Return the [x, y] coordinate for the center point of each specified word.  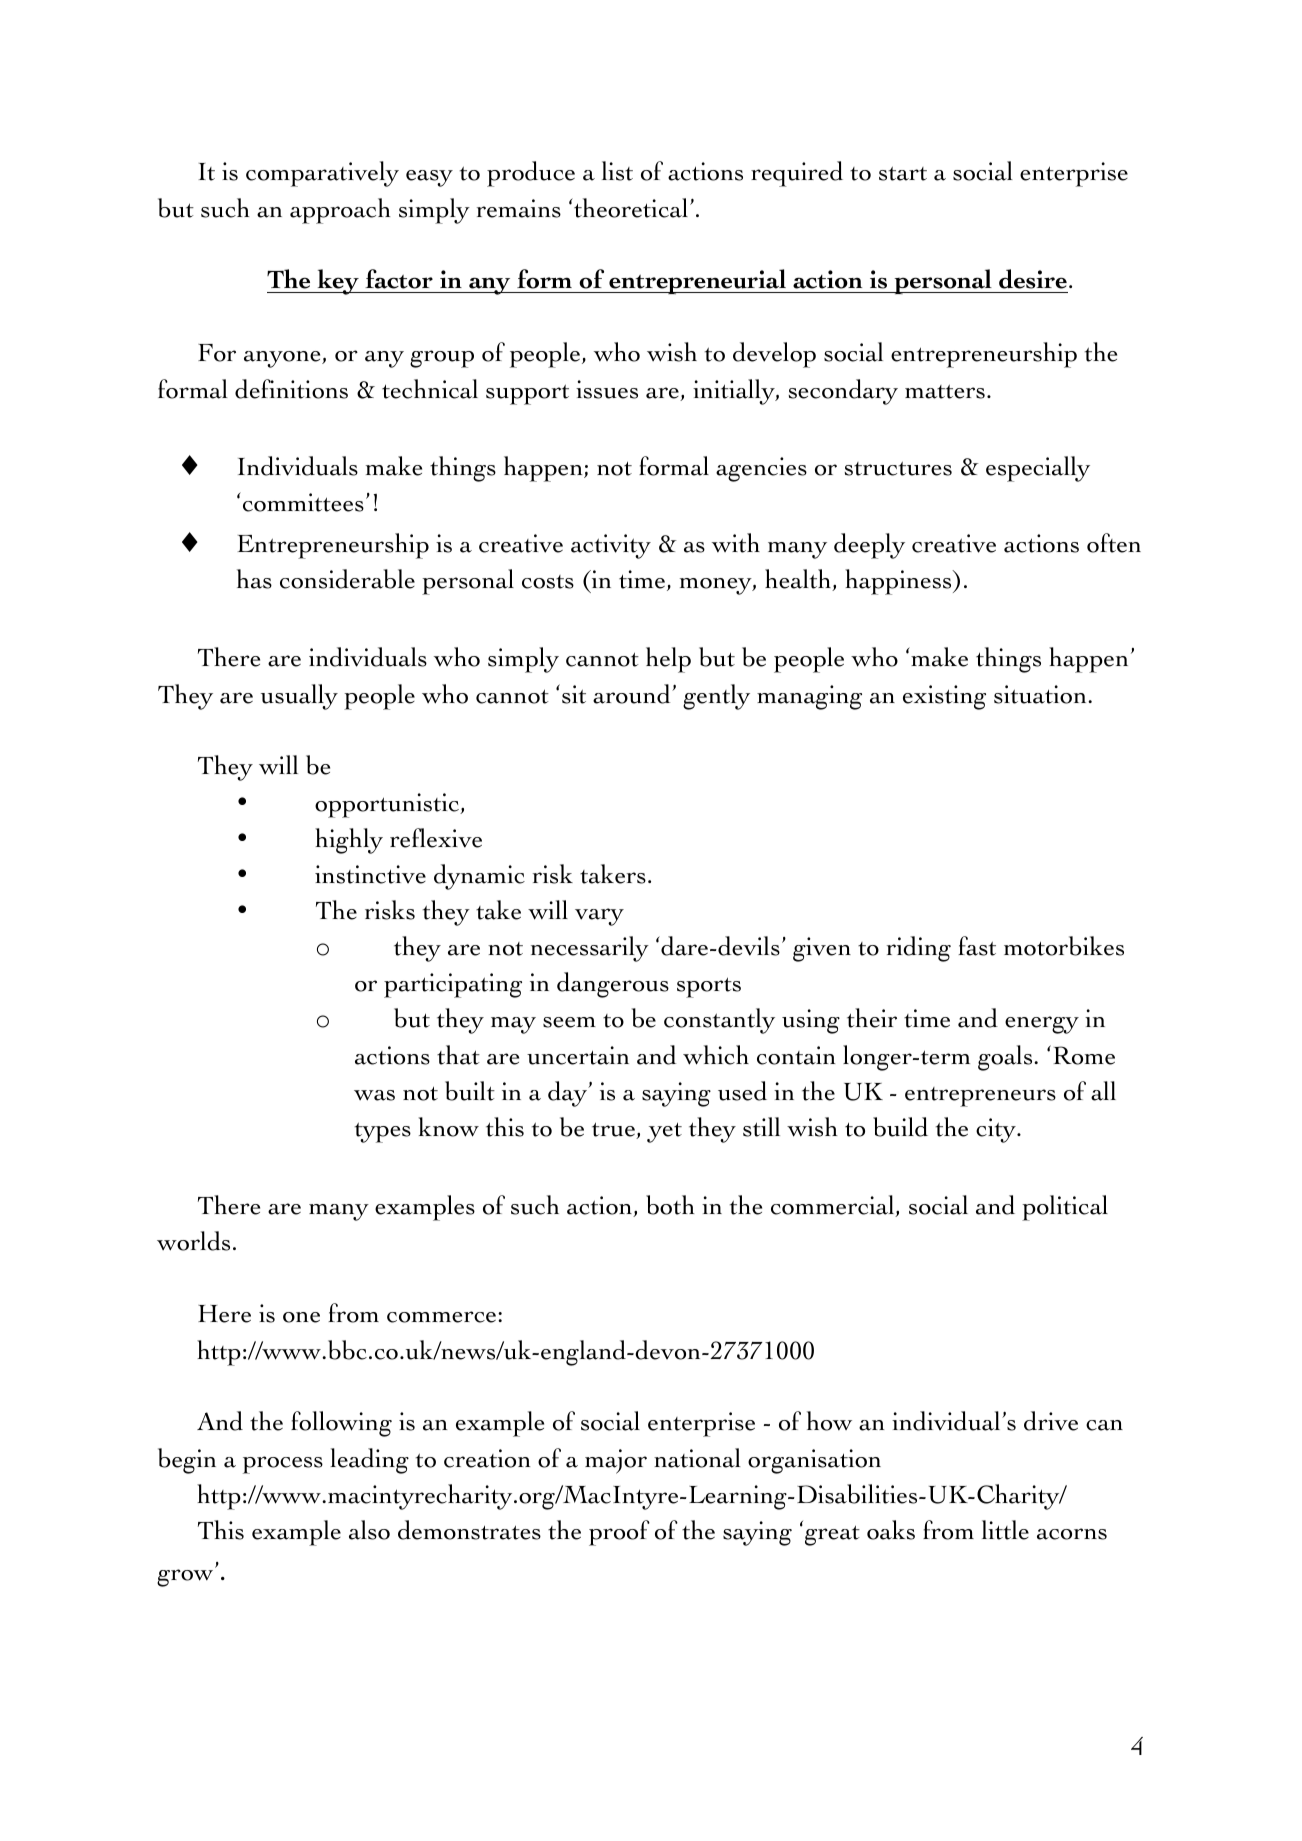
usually [299, 697]
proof [619, 1533]
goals [1006, 1058]
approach [340, 211]
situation [1041, 694]
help [668, 660]
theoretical [631, 208]
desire [1033, 279]
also [369, 1530]
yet [664, 1132]
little [1005, 1530]
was [374, 1095]
